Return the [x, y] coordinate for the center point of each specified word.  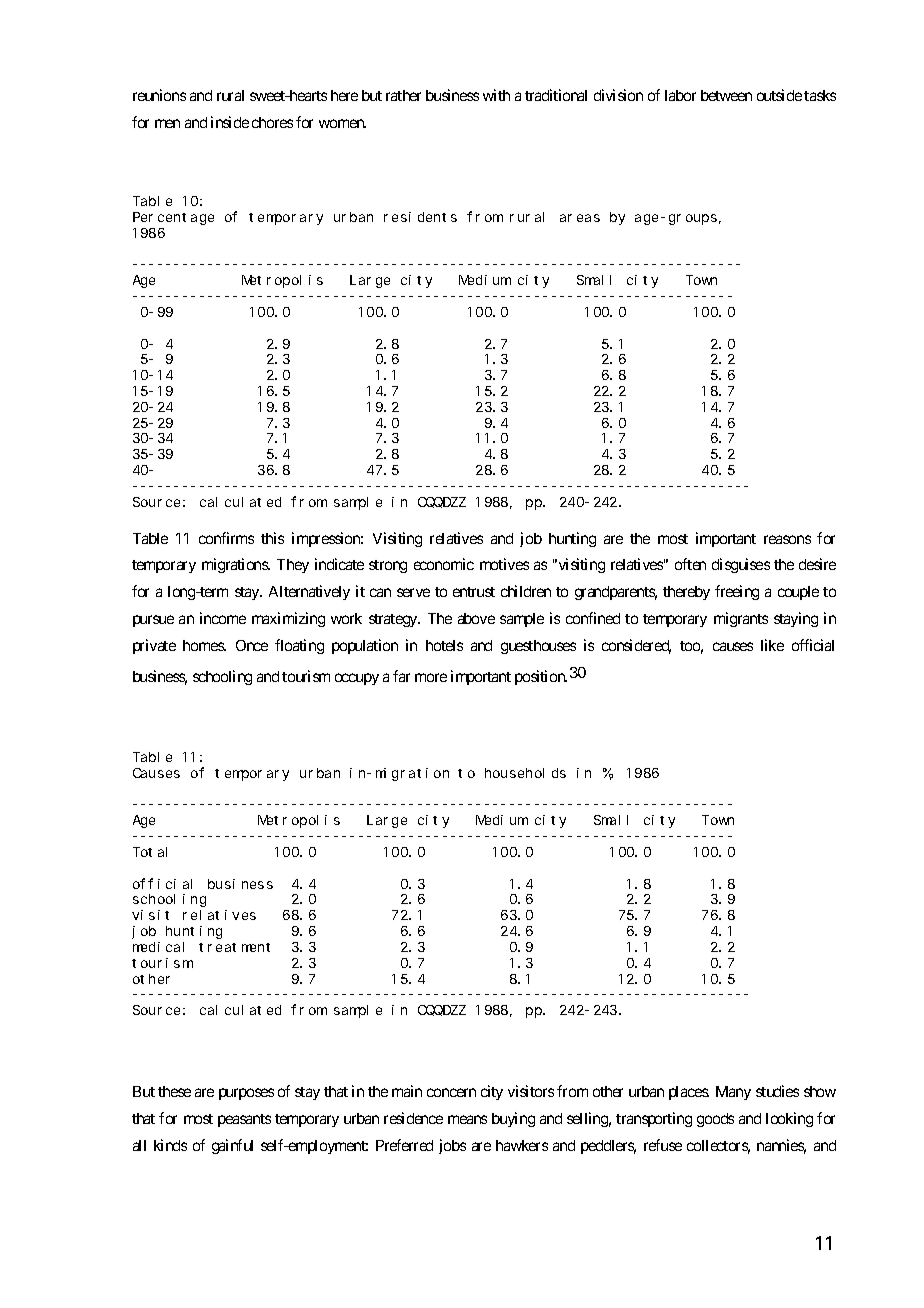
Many [733, 1093]
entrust [474, 592]
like [772, 645]
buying [513, 1119]
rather [403, 95]
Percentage [173, 218]
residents [420, 217]
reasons [787, 539]
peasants [244, 1120]
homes [204, 645]
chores [272, 122]
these [174, 1091]
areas [580, 218]
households [525, 773]
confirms [226, 538]
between [726, 95]
